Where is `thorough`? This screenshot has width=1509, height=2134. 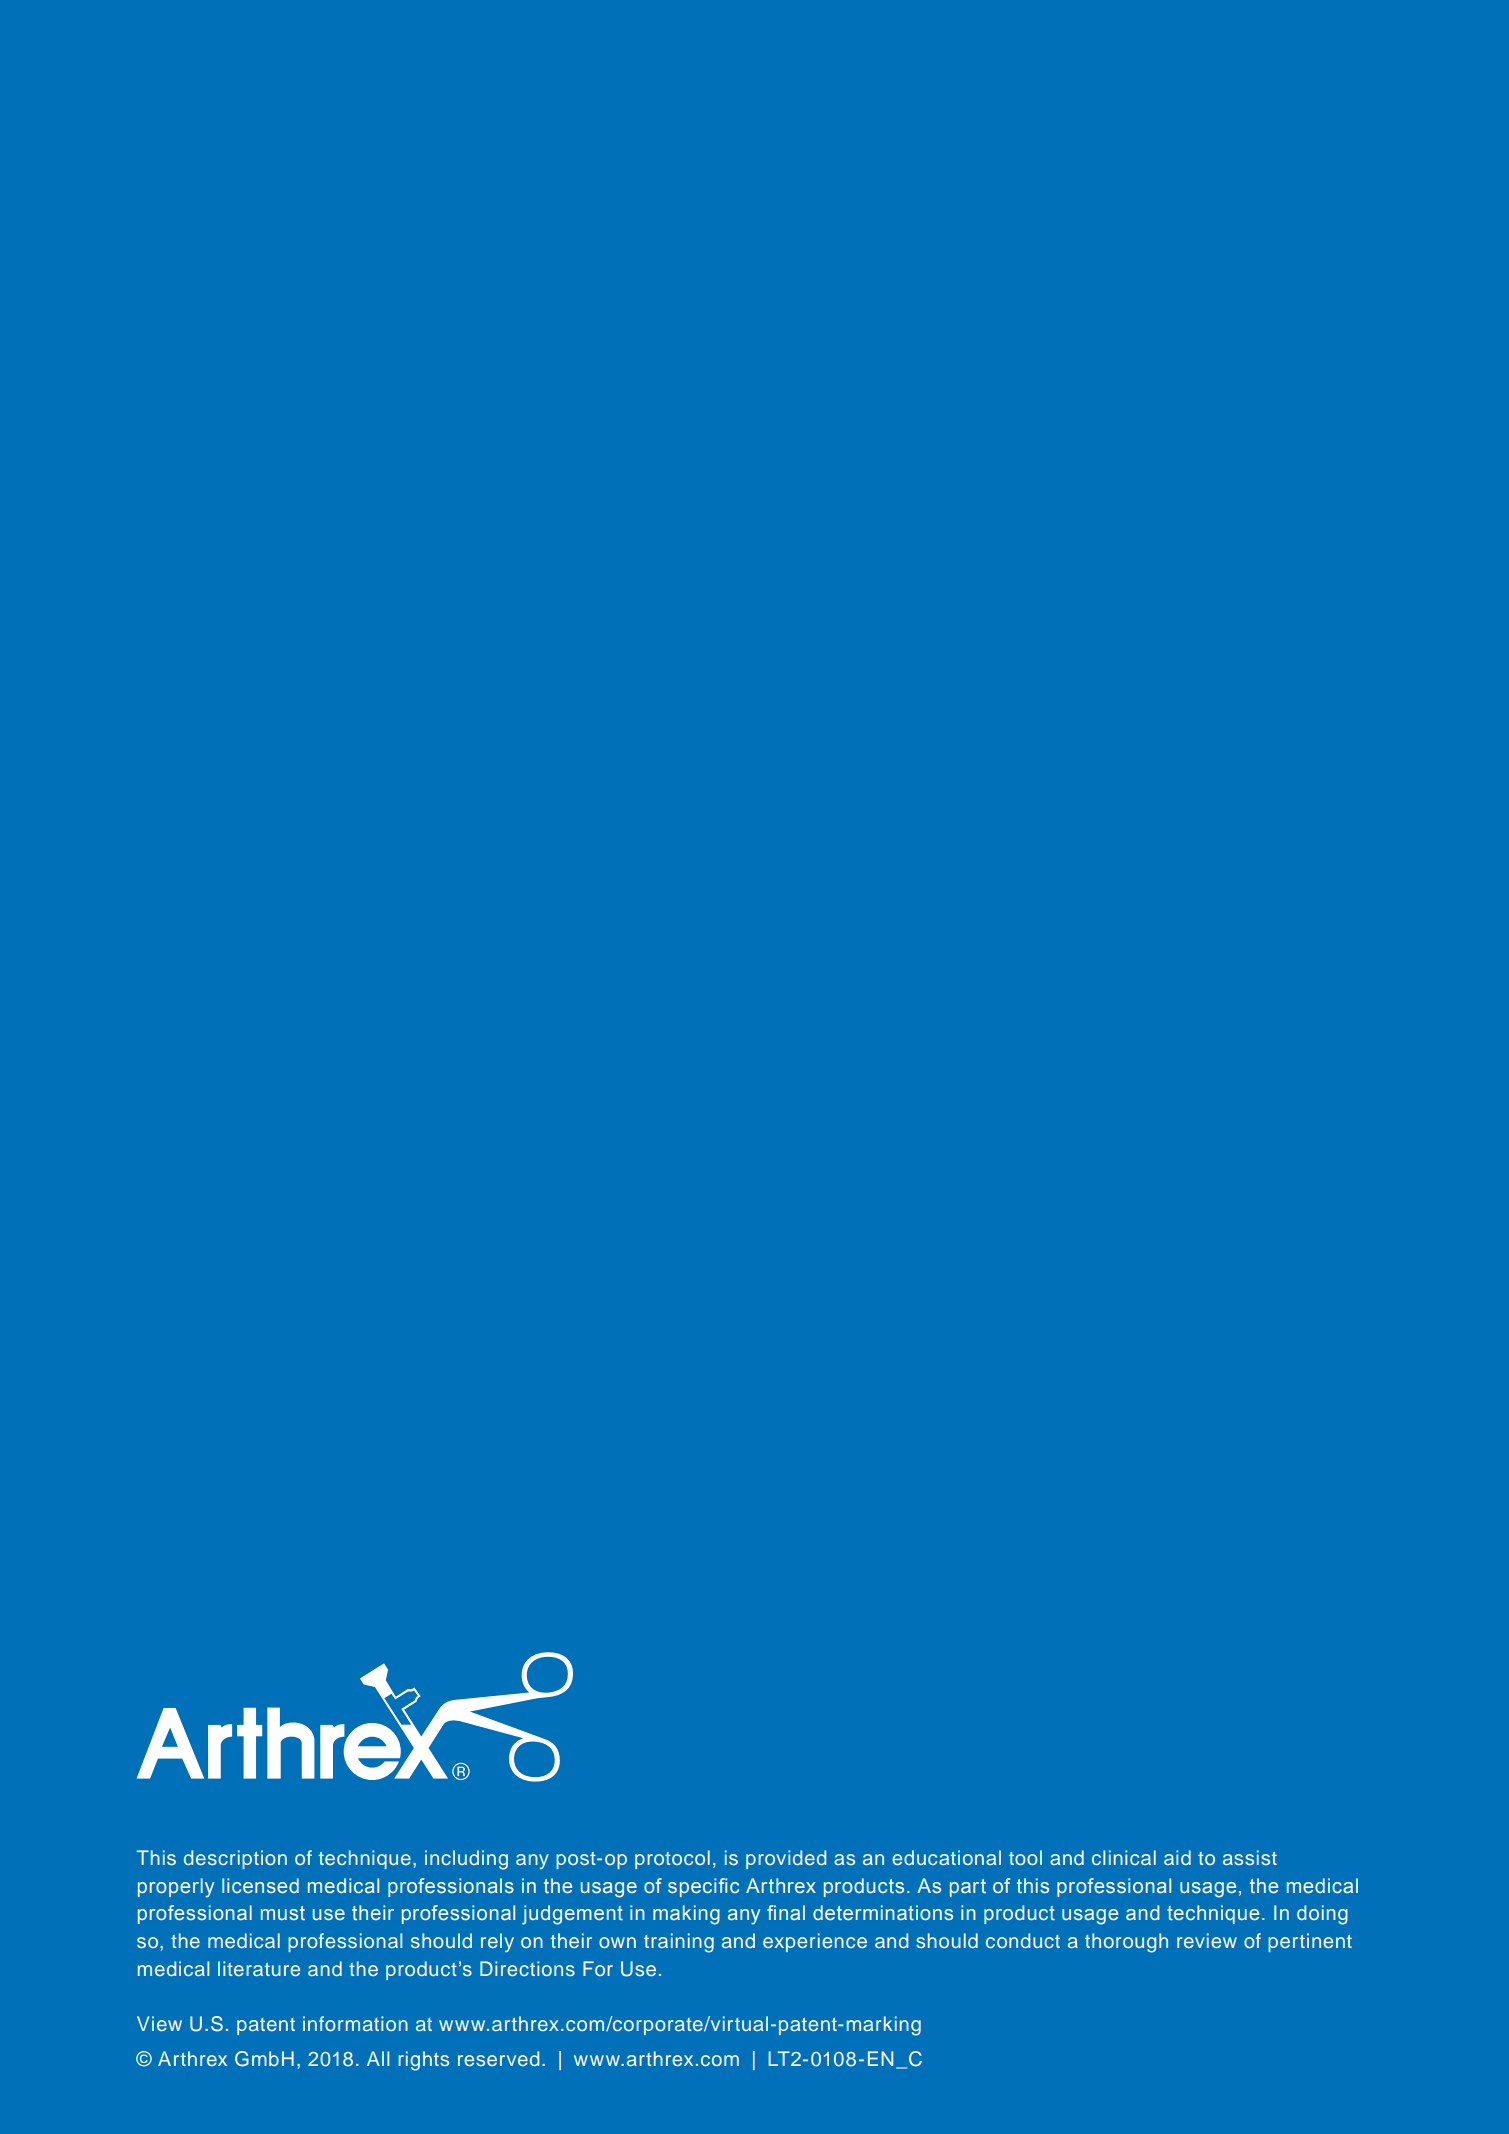
thorough is located at coordinates (1126, 1943).
